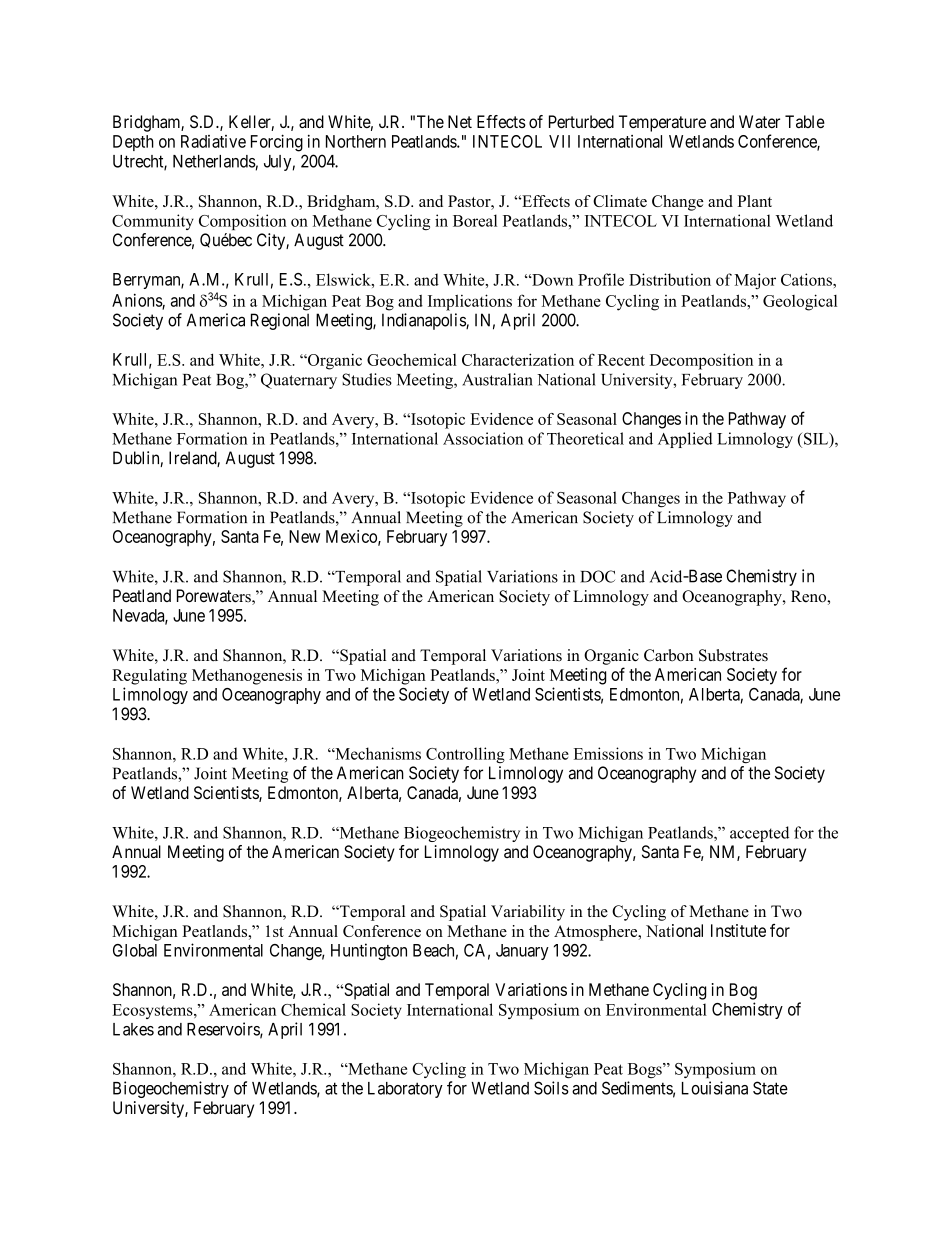 The width and height of the screenshot is (952, 1233). Describe the element at coordinates (759, 834) in the screenshot. I see `accepted` at that location.
